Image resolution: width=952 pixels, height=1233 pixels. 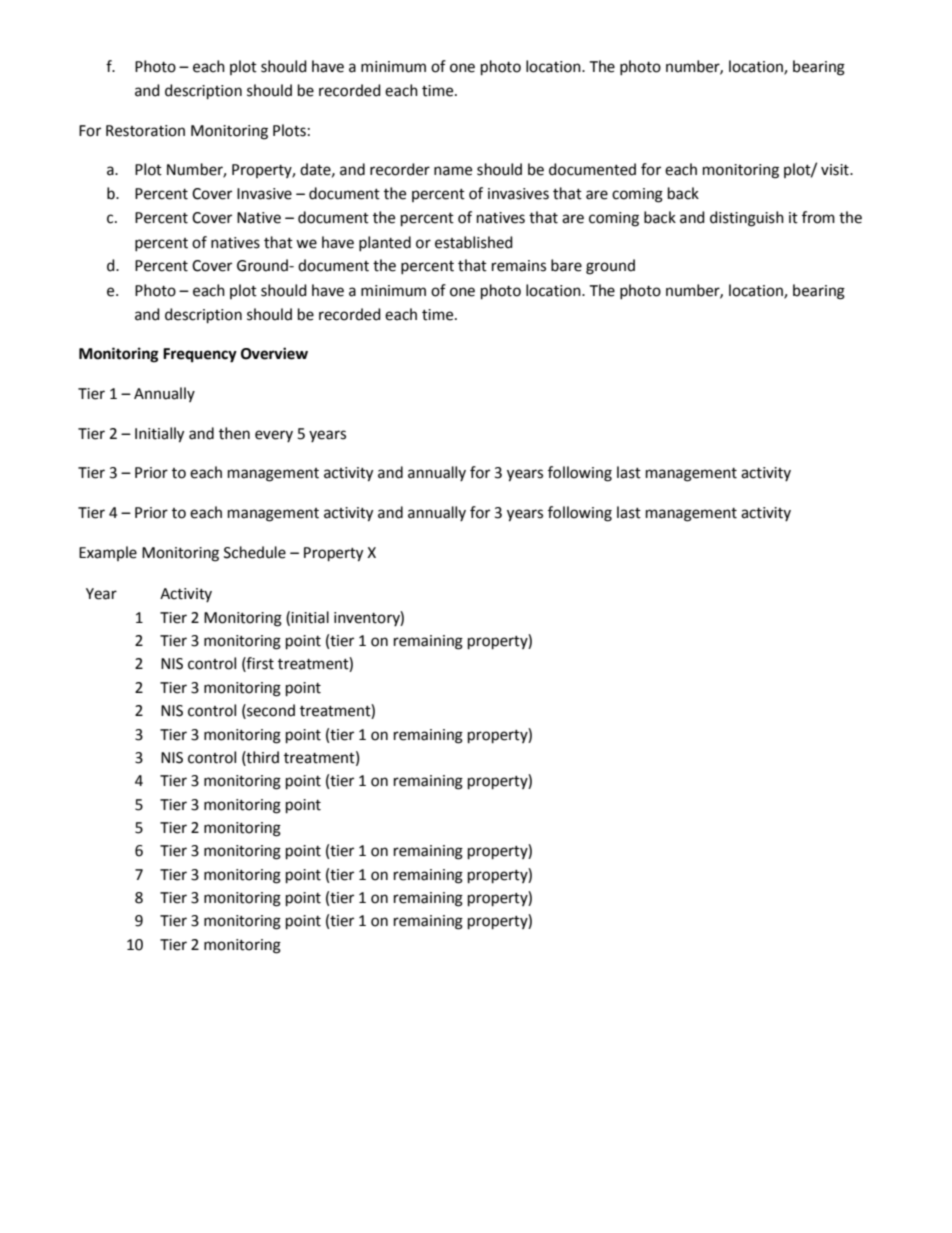 I want to click on planted, so click(x=385, y=243).
